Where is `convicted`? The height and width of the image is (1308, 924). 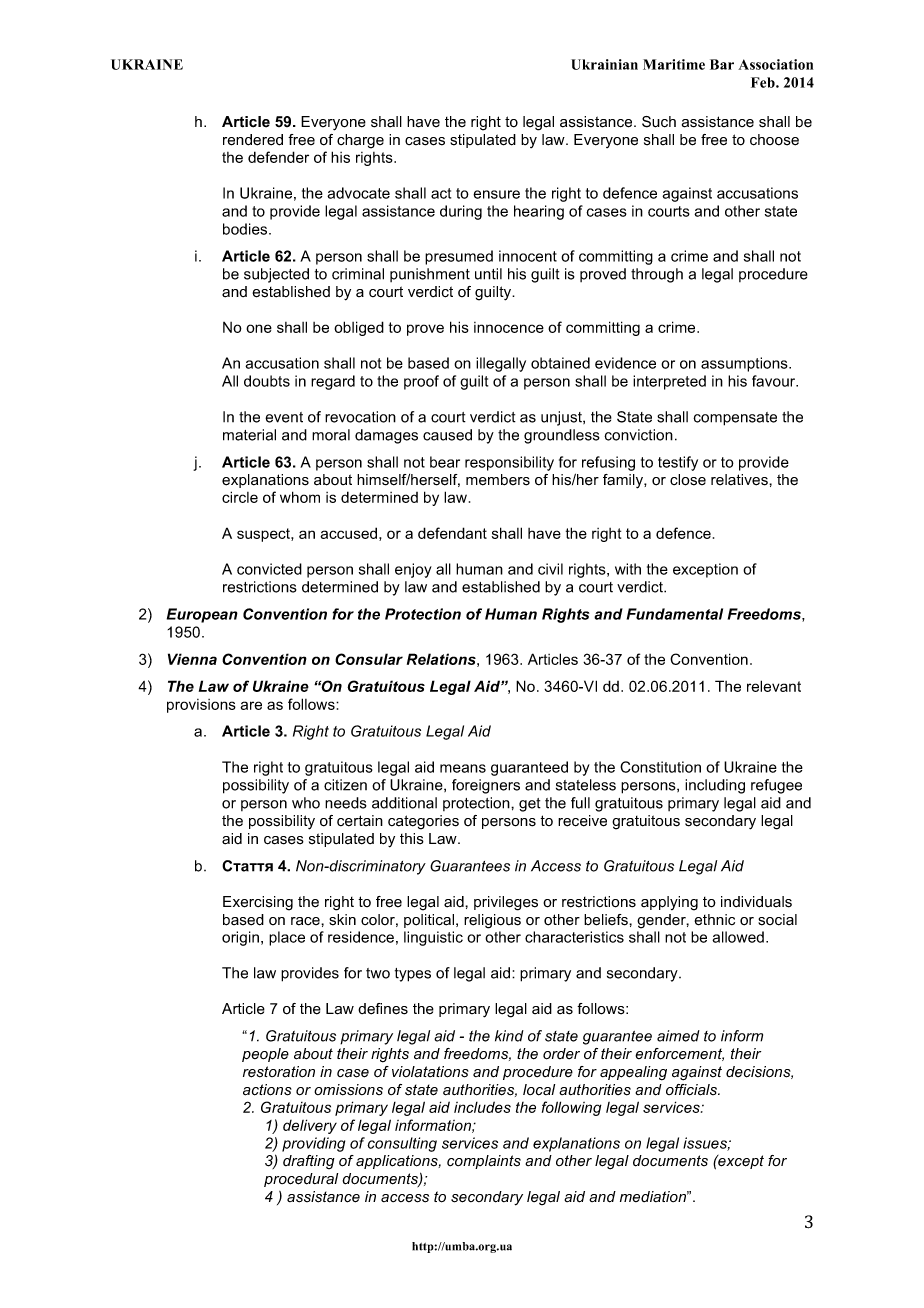
convicted is located at coordinates (269, 569).
